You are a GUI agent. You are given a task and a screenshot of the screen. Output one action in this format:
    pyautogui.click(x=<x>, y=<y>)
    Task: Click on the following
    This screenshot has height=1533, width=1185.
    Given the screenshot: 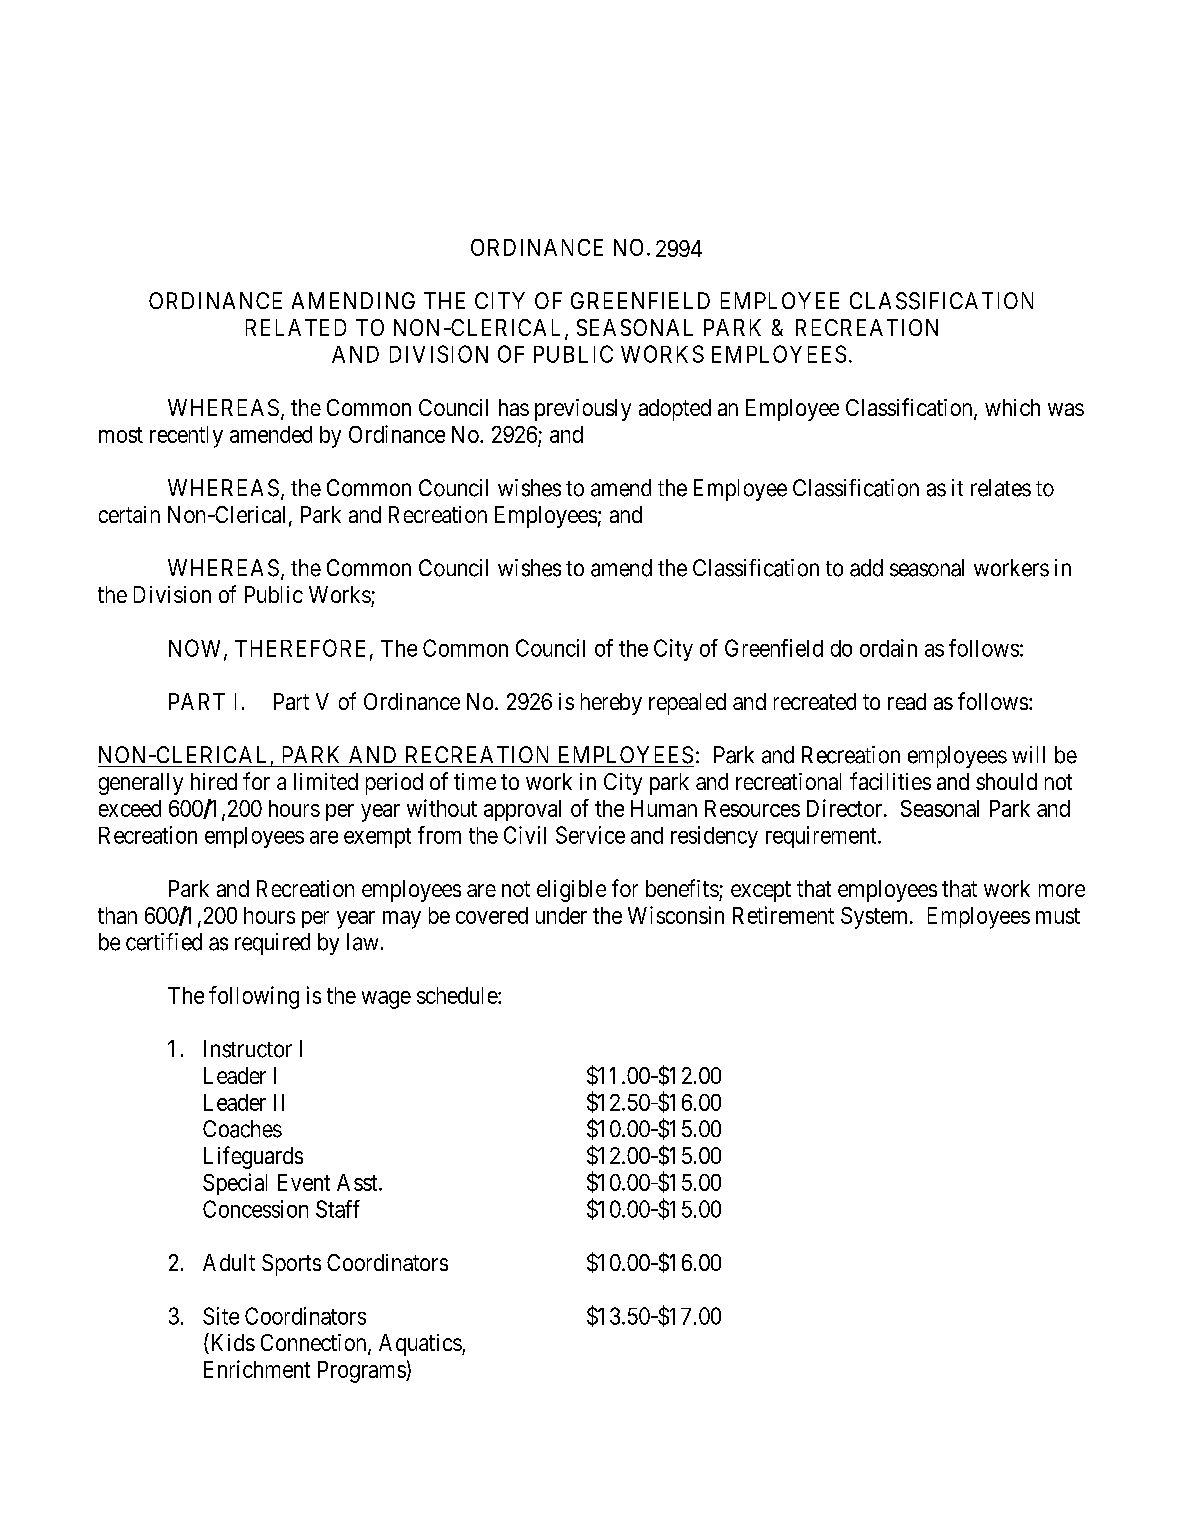 What is the action you would take?
    pyautogui.click(x=254, y=997)
